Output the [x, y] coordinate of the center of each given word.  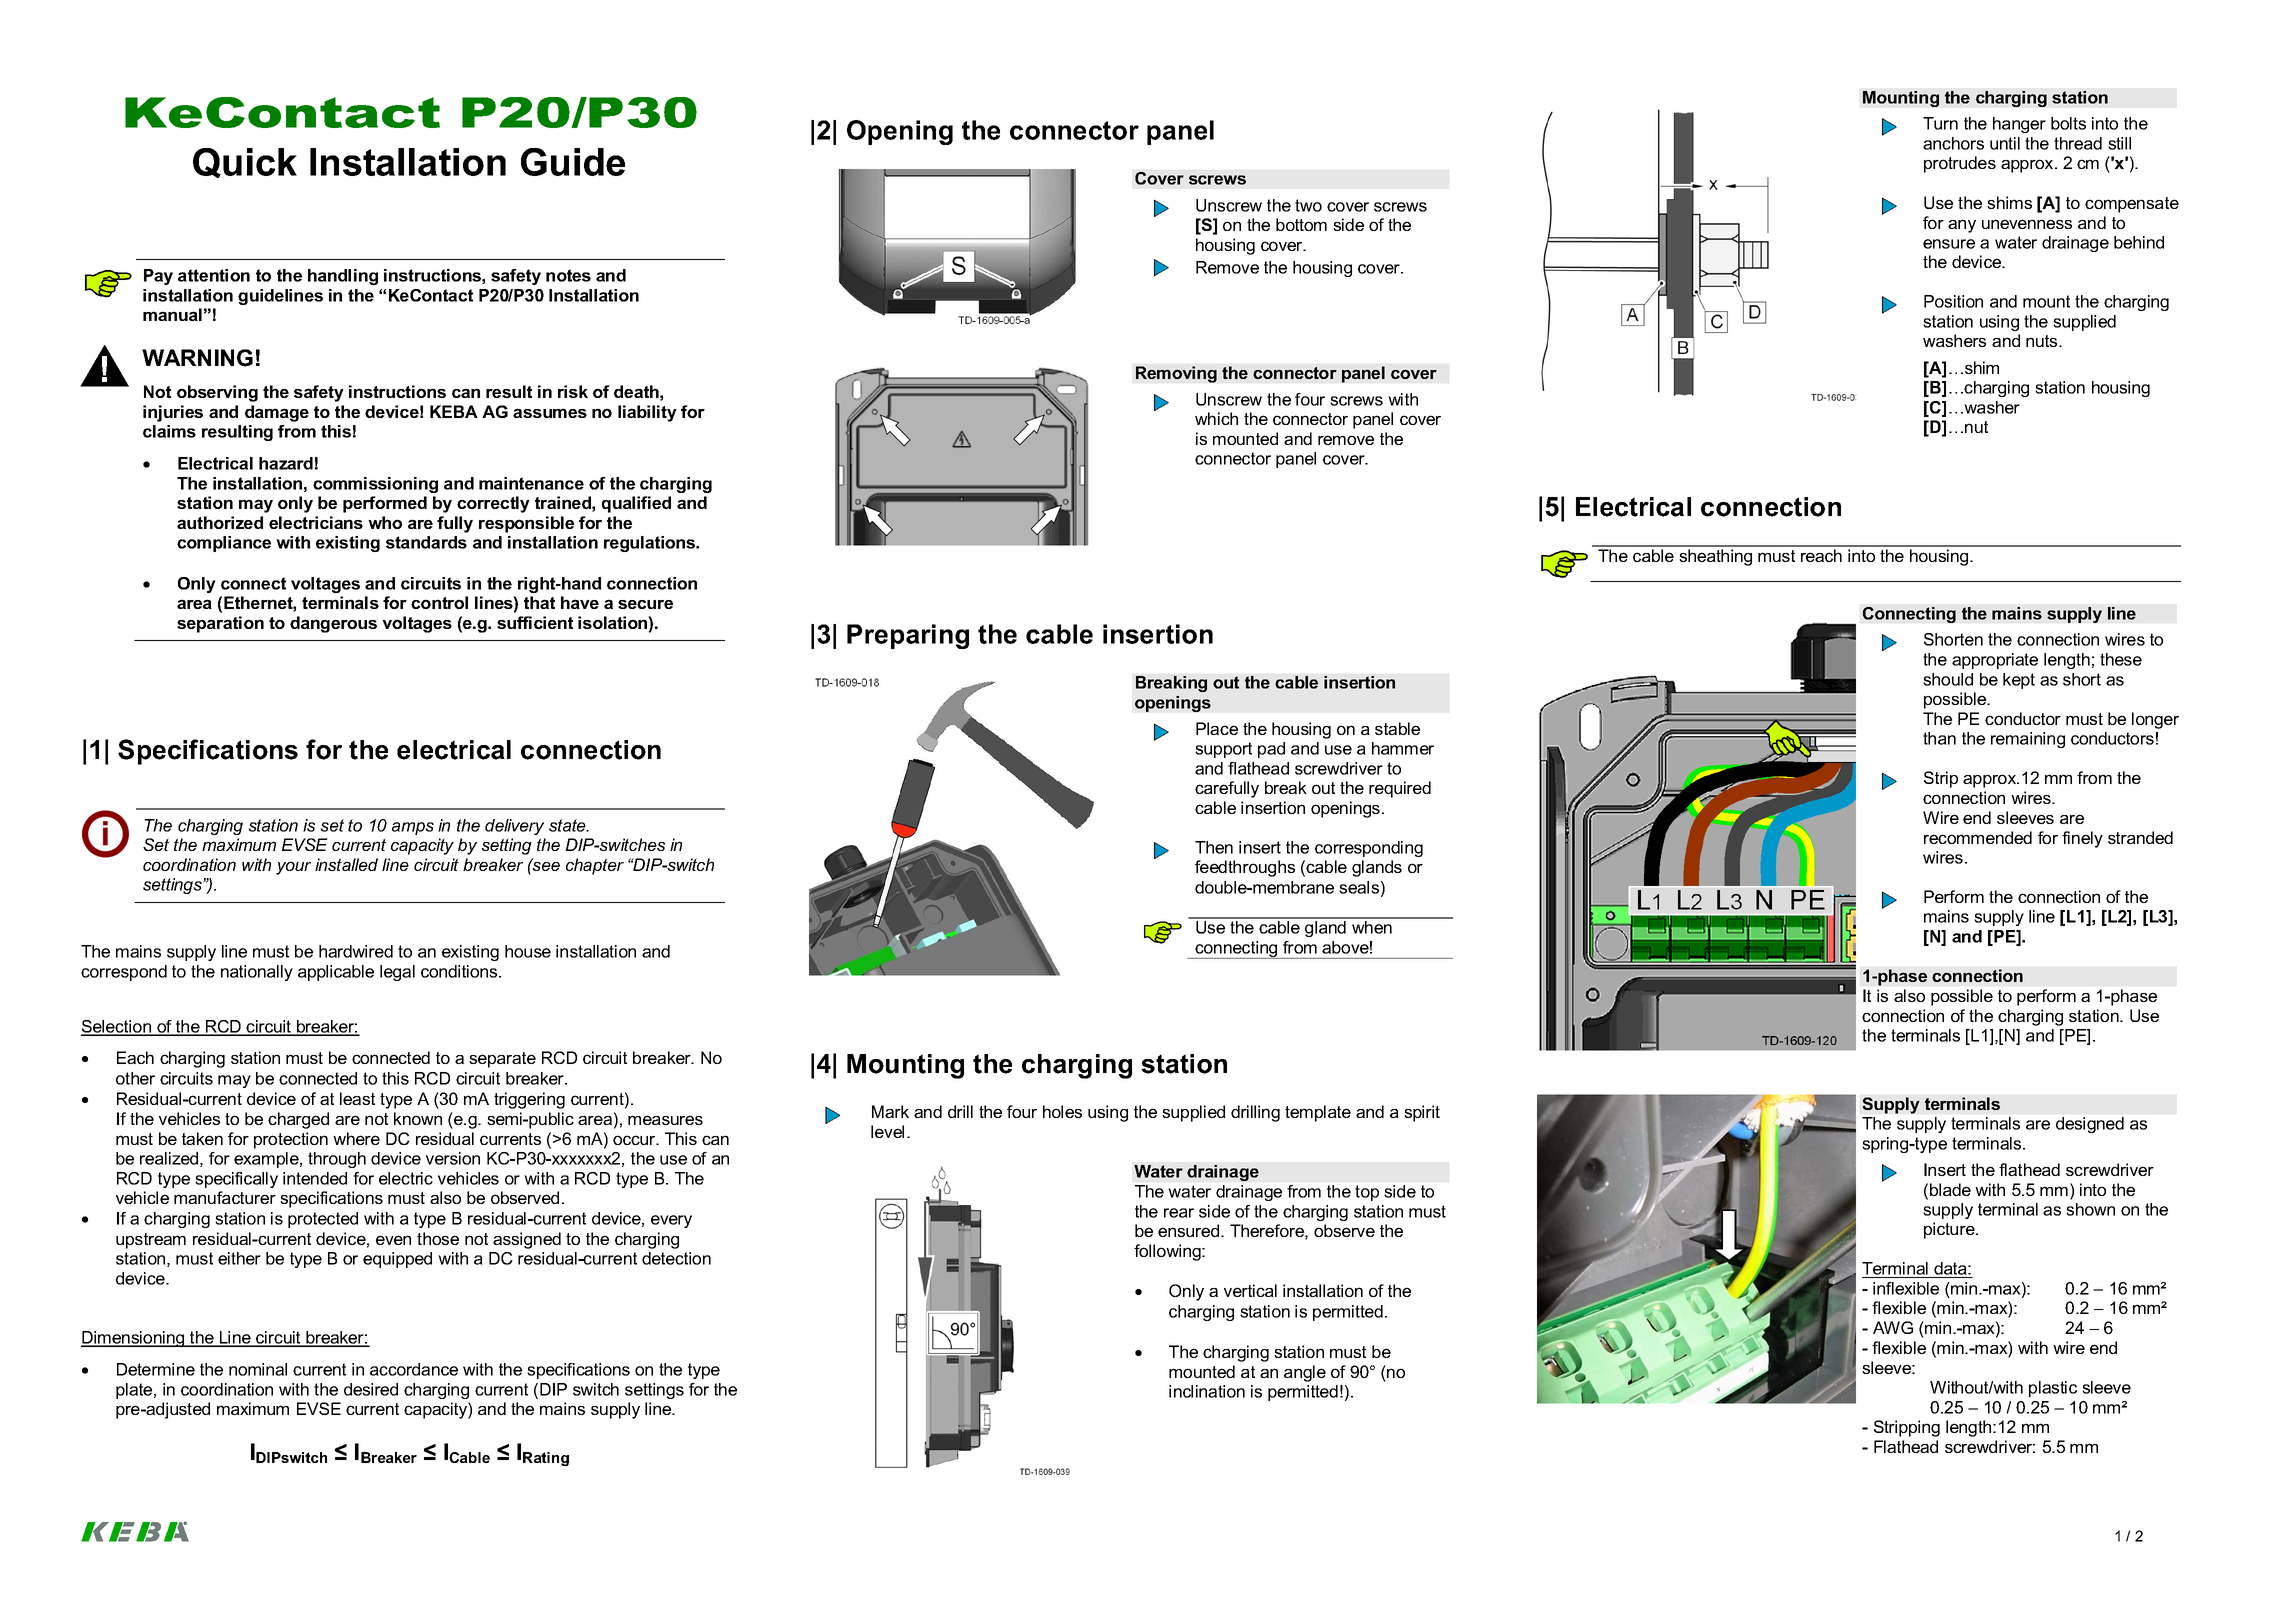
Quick [245, 163]
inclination [1207, 1391]
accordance [414, 1369]
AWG [1893, 1327]
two [1308, 205]
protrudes [1960, 164]
